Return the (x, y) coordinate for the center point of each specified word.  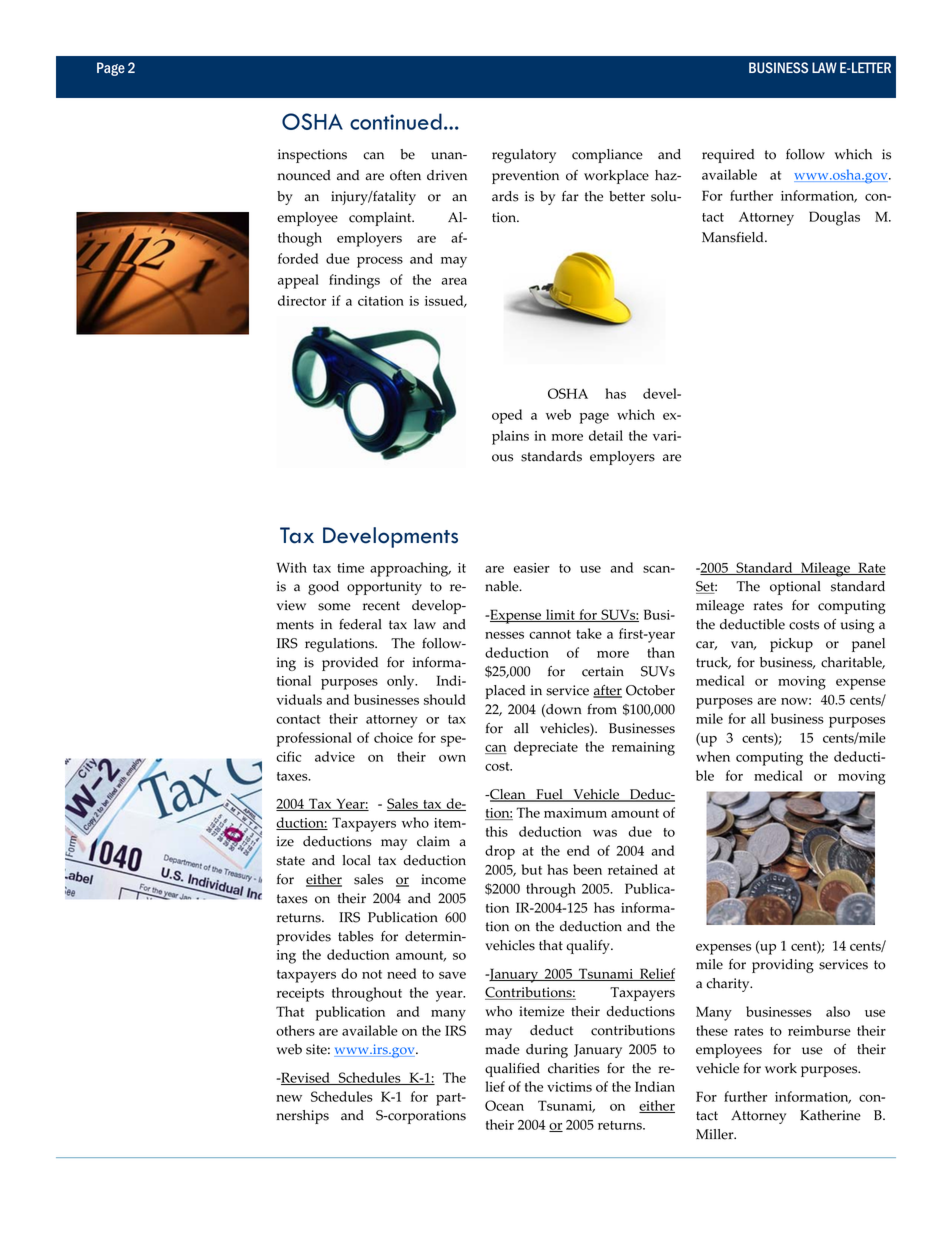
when (713, 756)
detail (606, 435)
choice (393, 737)
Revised (305, 1078)
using (857, 626)
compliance (607, 156)
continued (396, 121)
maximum (575, 813)
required (728, 156)
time (350, 568)
